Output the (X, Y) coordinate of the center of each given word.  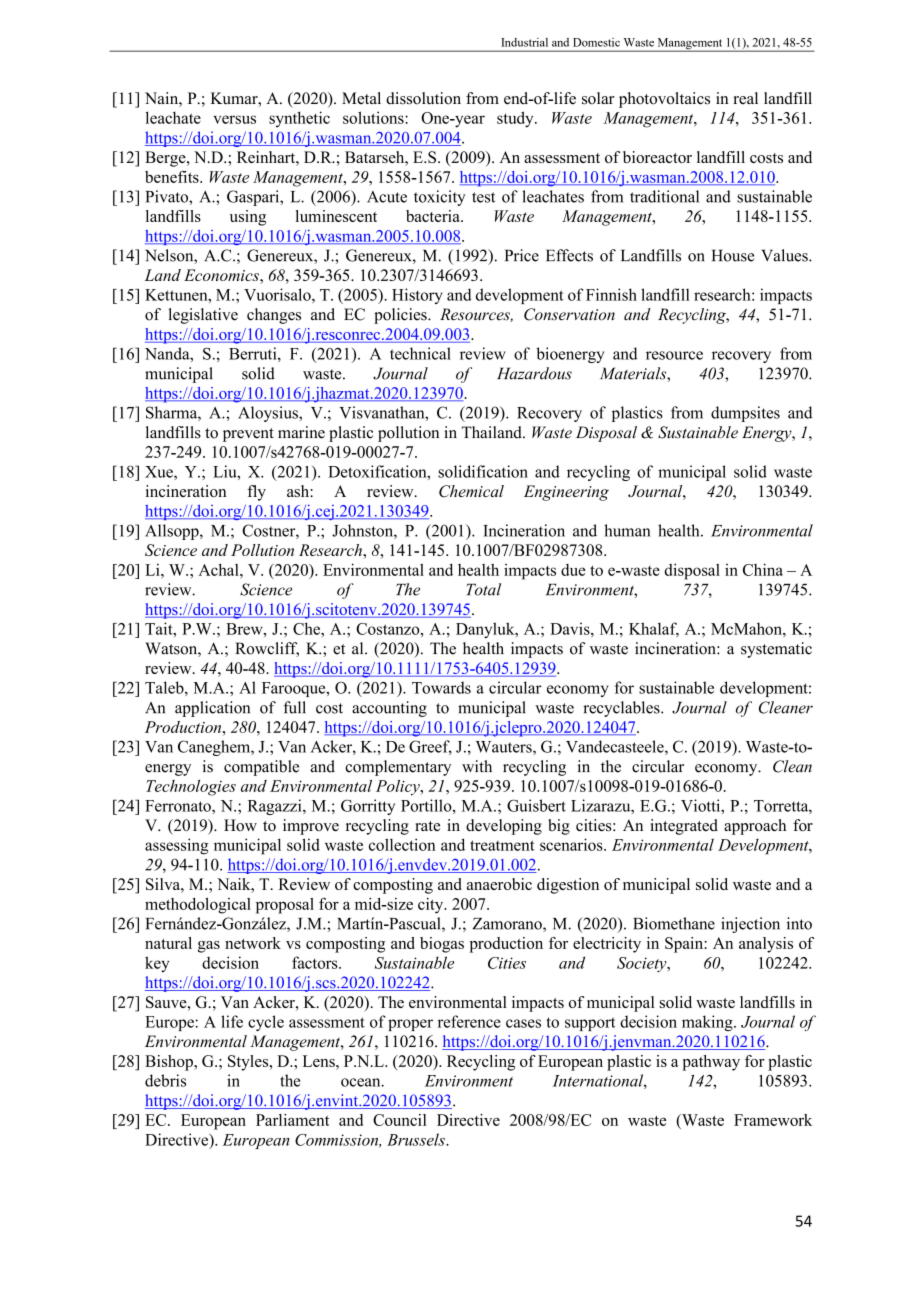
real (745, 98)
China (763, 569)
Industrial (524, 42)
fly (256, 493)
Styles (249, 1063)
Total (483, 589)
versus (234, 119)
